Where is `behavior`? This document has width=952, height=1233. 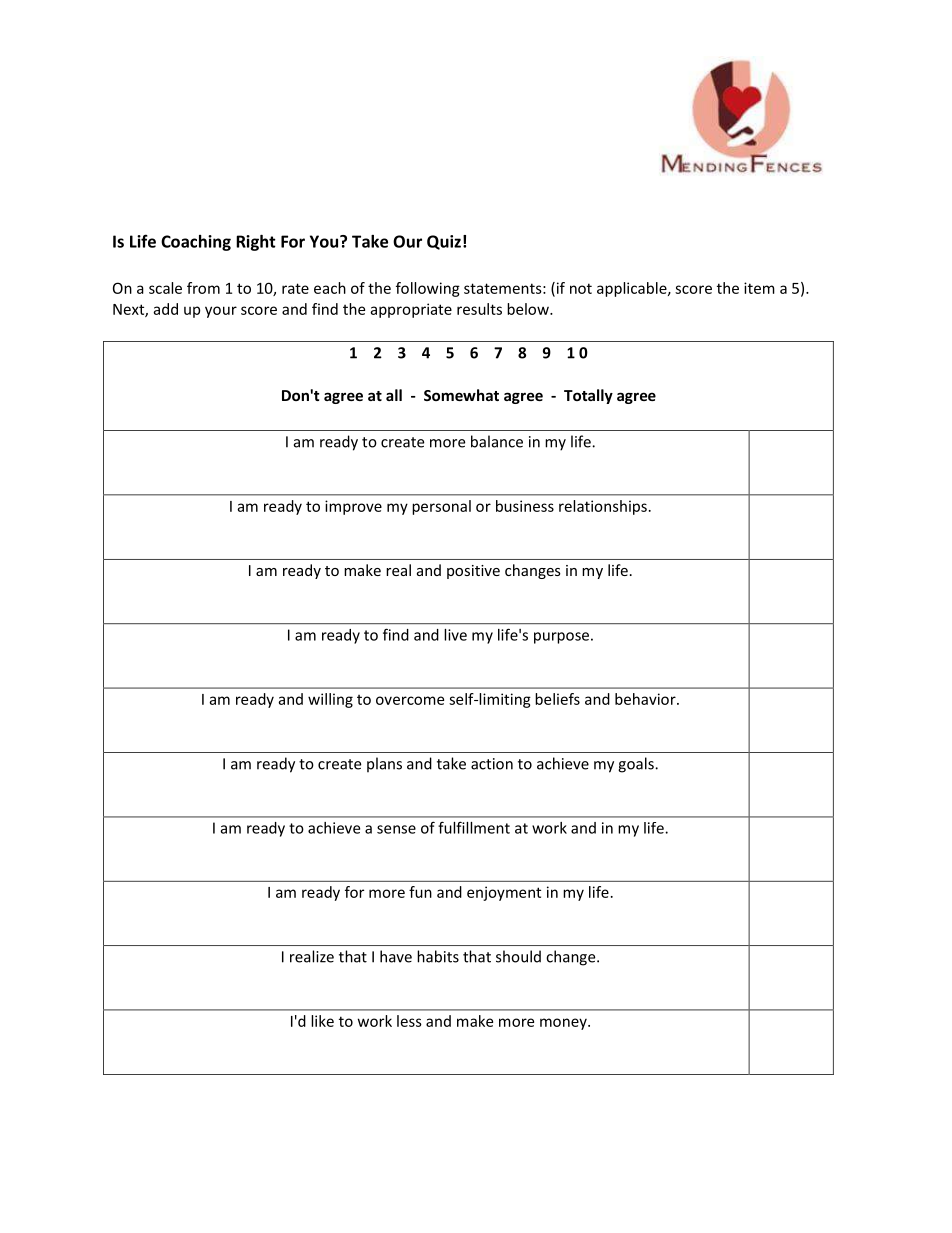
behavior is located at coordinates (646, 699).
